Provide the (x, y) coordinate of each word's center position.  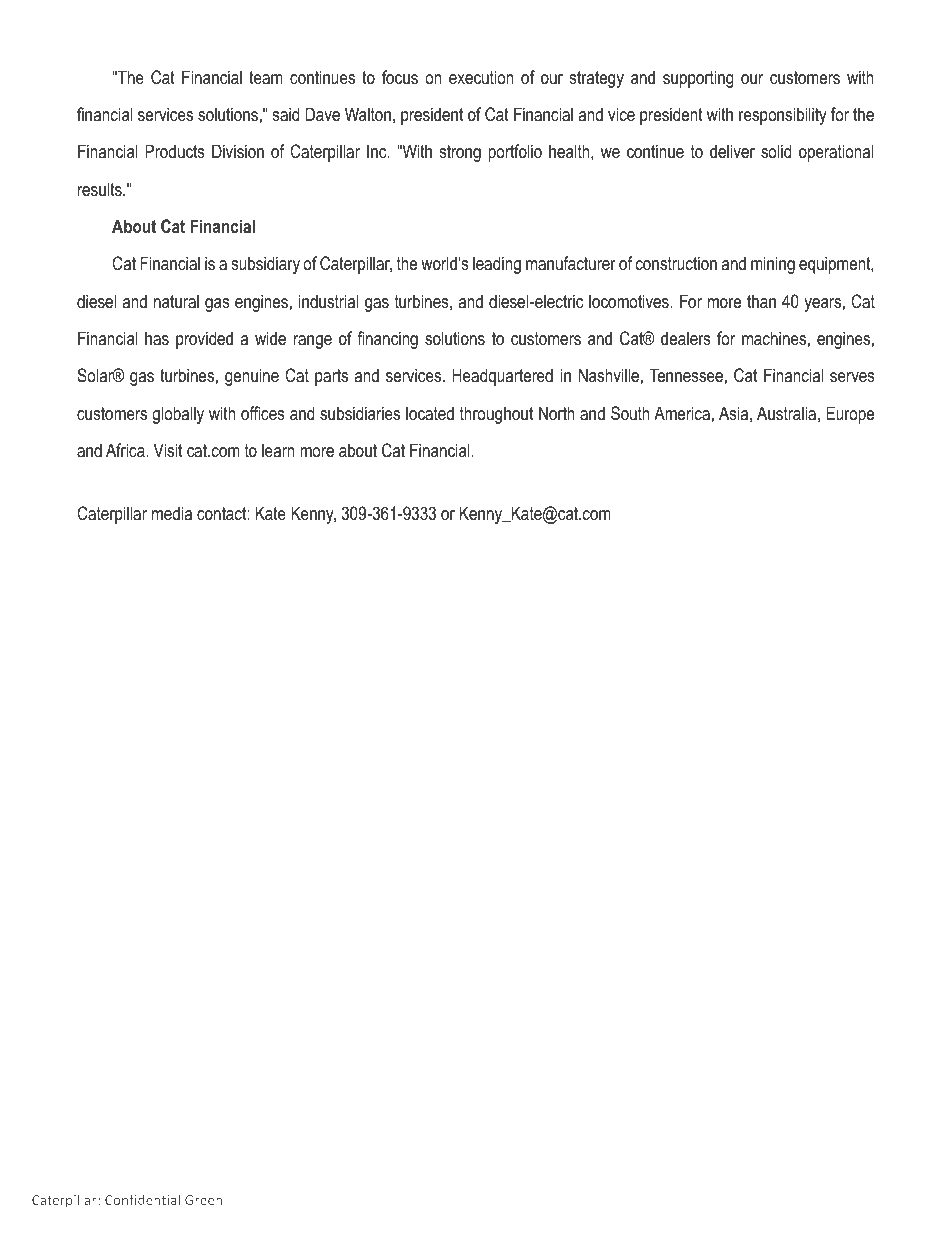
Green (203, 1200)
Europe (850, 415)
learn (278, 450)
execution (481, 77)
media (172, 513)
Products (175, 151)
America (682, 413)
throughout (496, 415)
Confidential (142, 1199)
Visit (168, 450)
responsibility (783, 116)
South (630, 413)
